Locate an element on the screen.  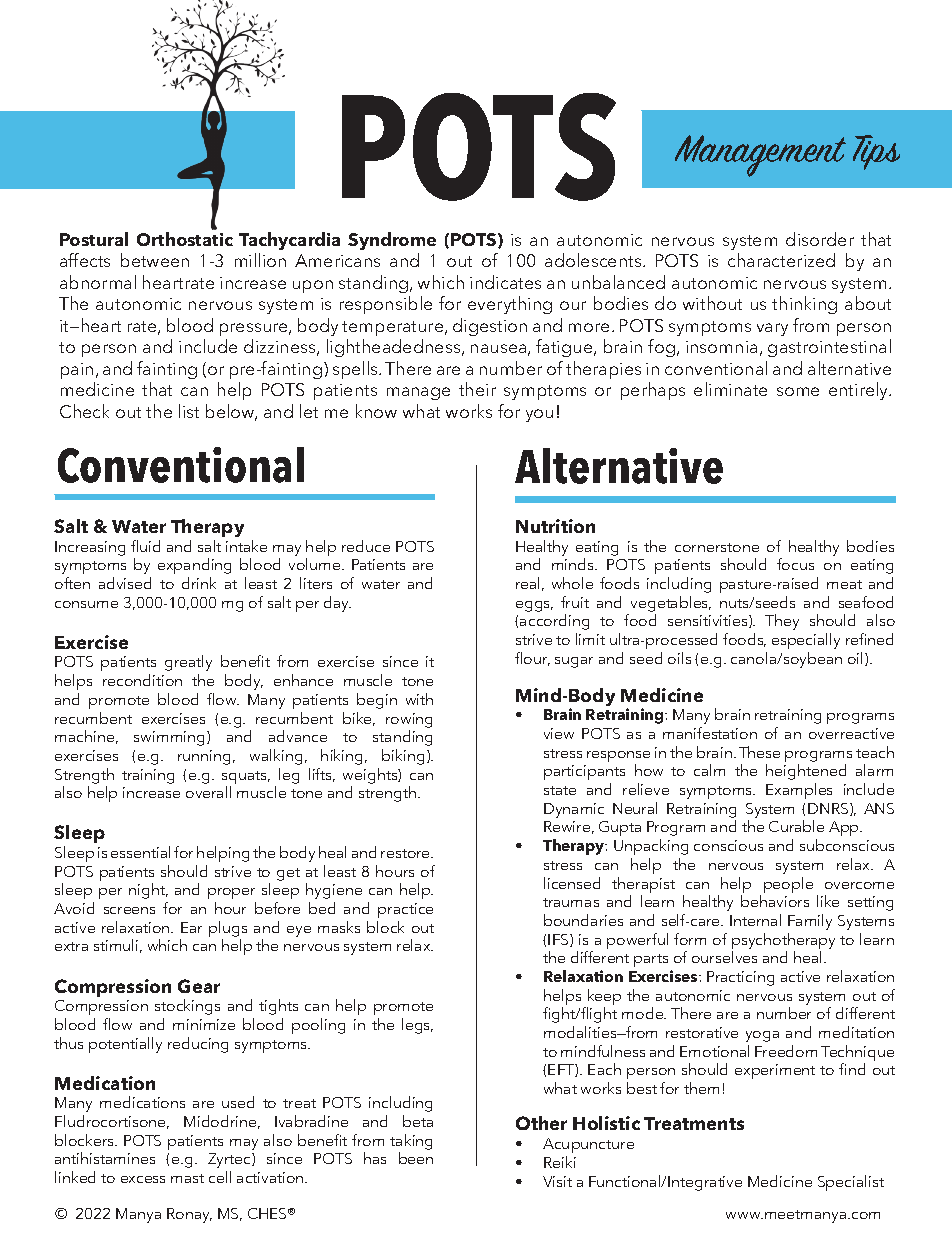
flour is located at coordinates (532, 659).
